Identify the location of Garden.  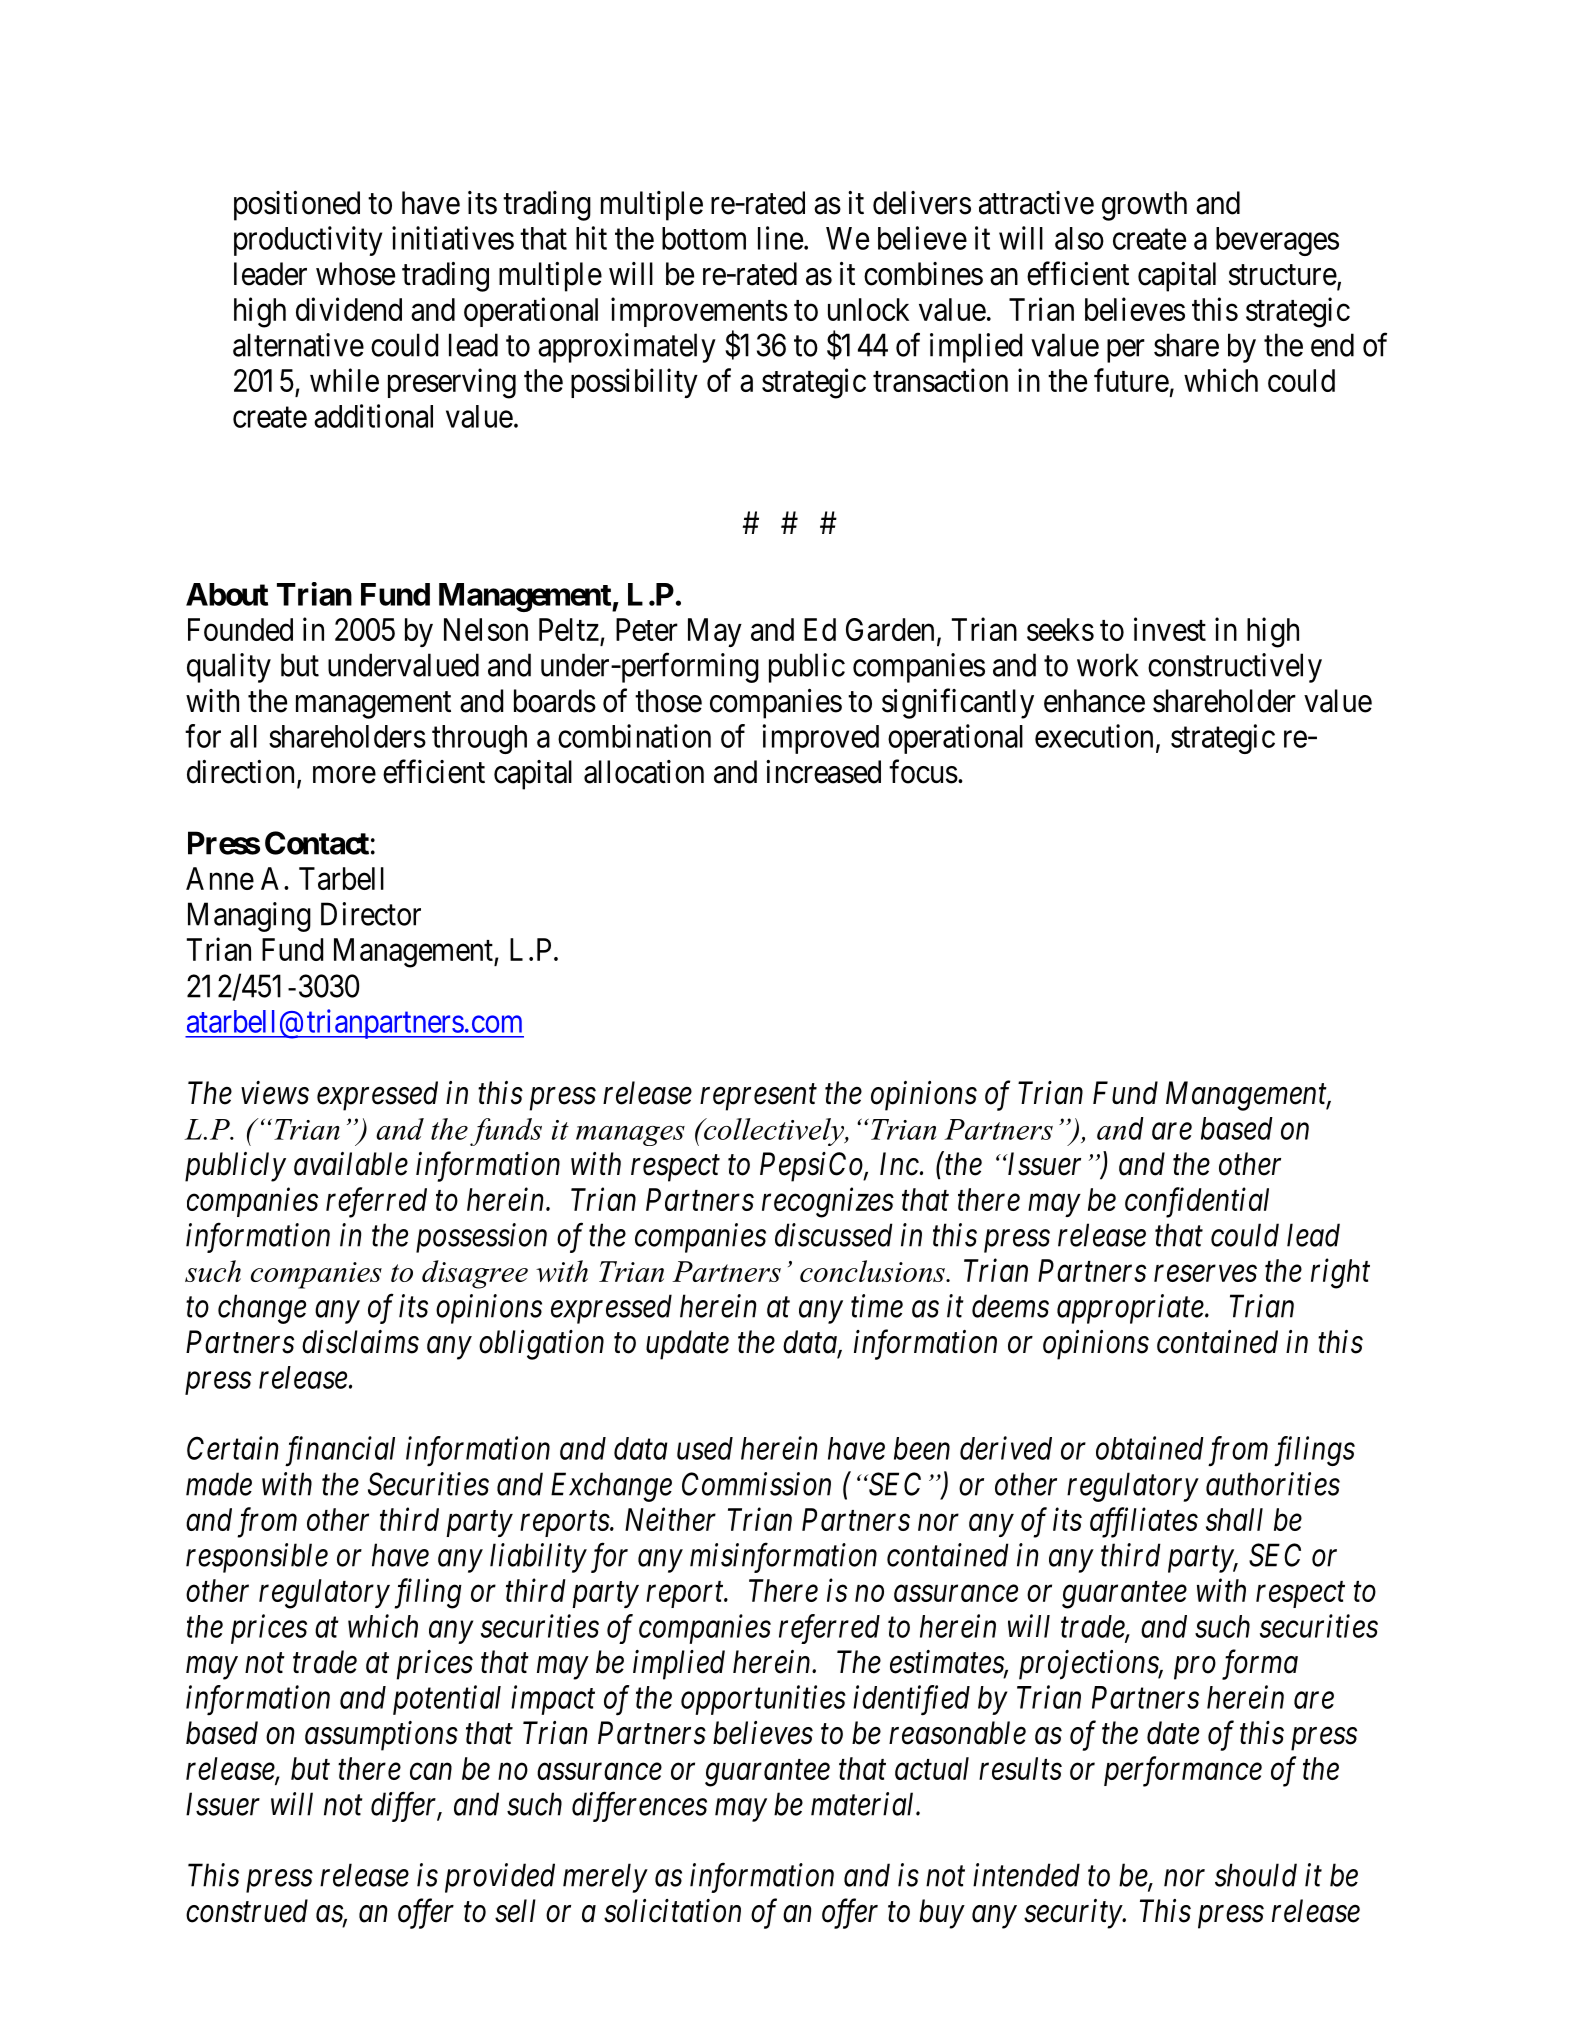
(890, 629).
